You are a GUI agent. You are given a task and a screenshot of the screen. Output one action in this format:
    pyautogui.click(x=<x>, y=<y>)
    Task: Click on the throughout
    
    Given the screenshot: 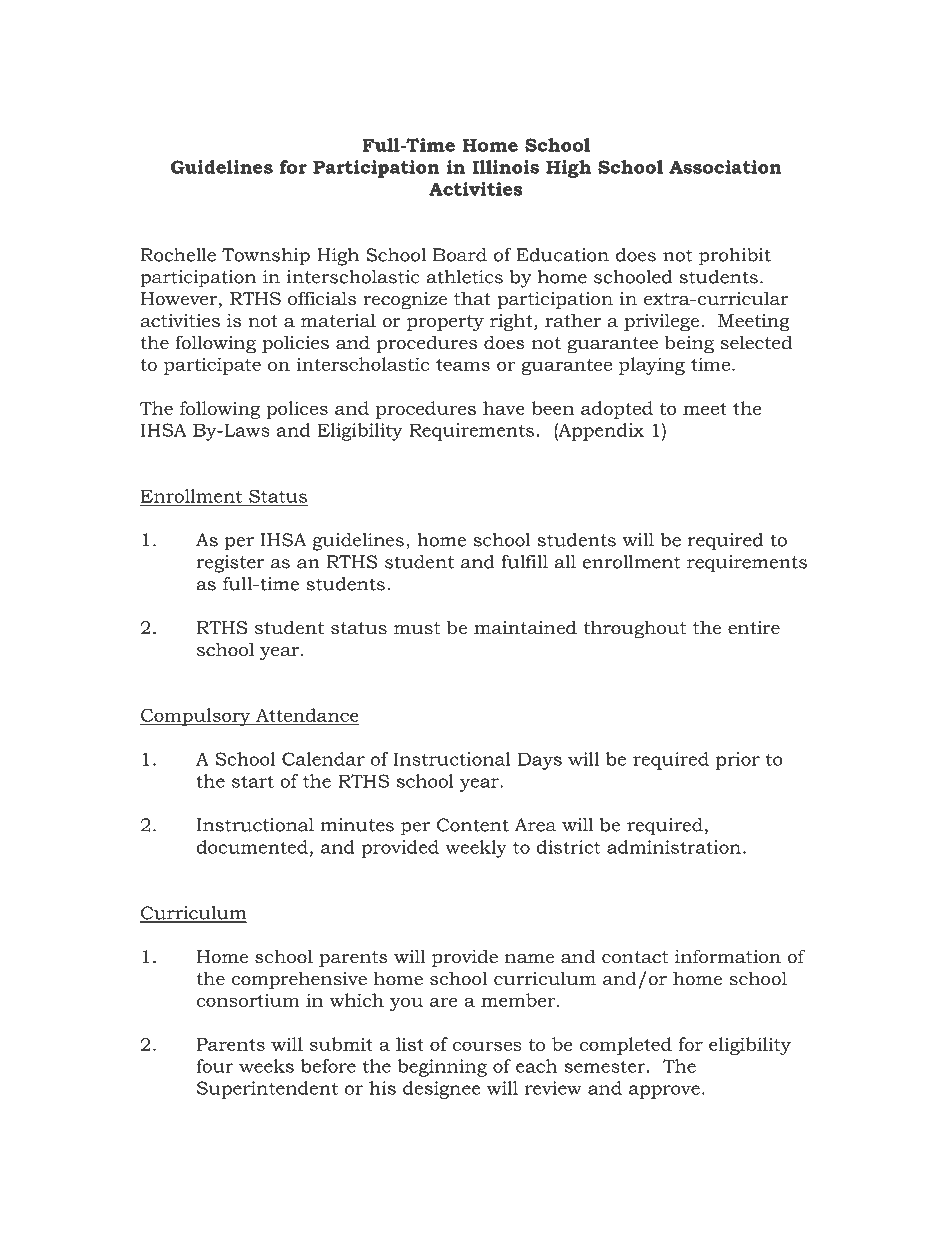 What is the action you would take?
    pyautogui.click(x=635, y=629)
